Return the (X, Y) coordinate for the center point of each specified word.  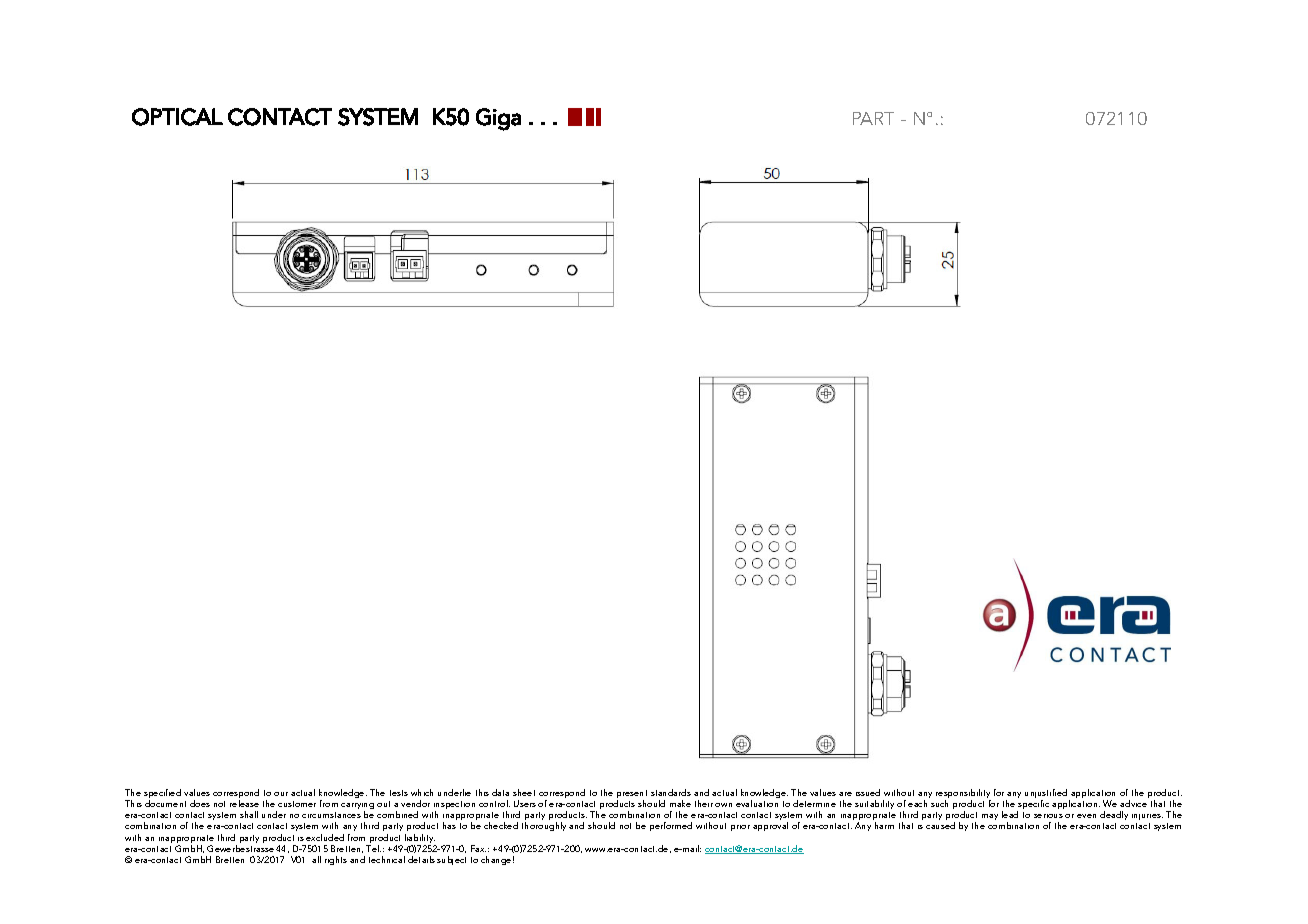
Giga (498, 119)
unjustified (1047, 795)
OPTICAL (177, 117)
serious (1048, 816)
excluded (325, 837)
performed (671, 826)
